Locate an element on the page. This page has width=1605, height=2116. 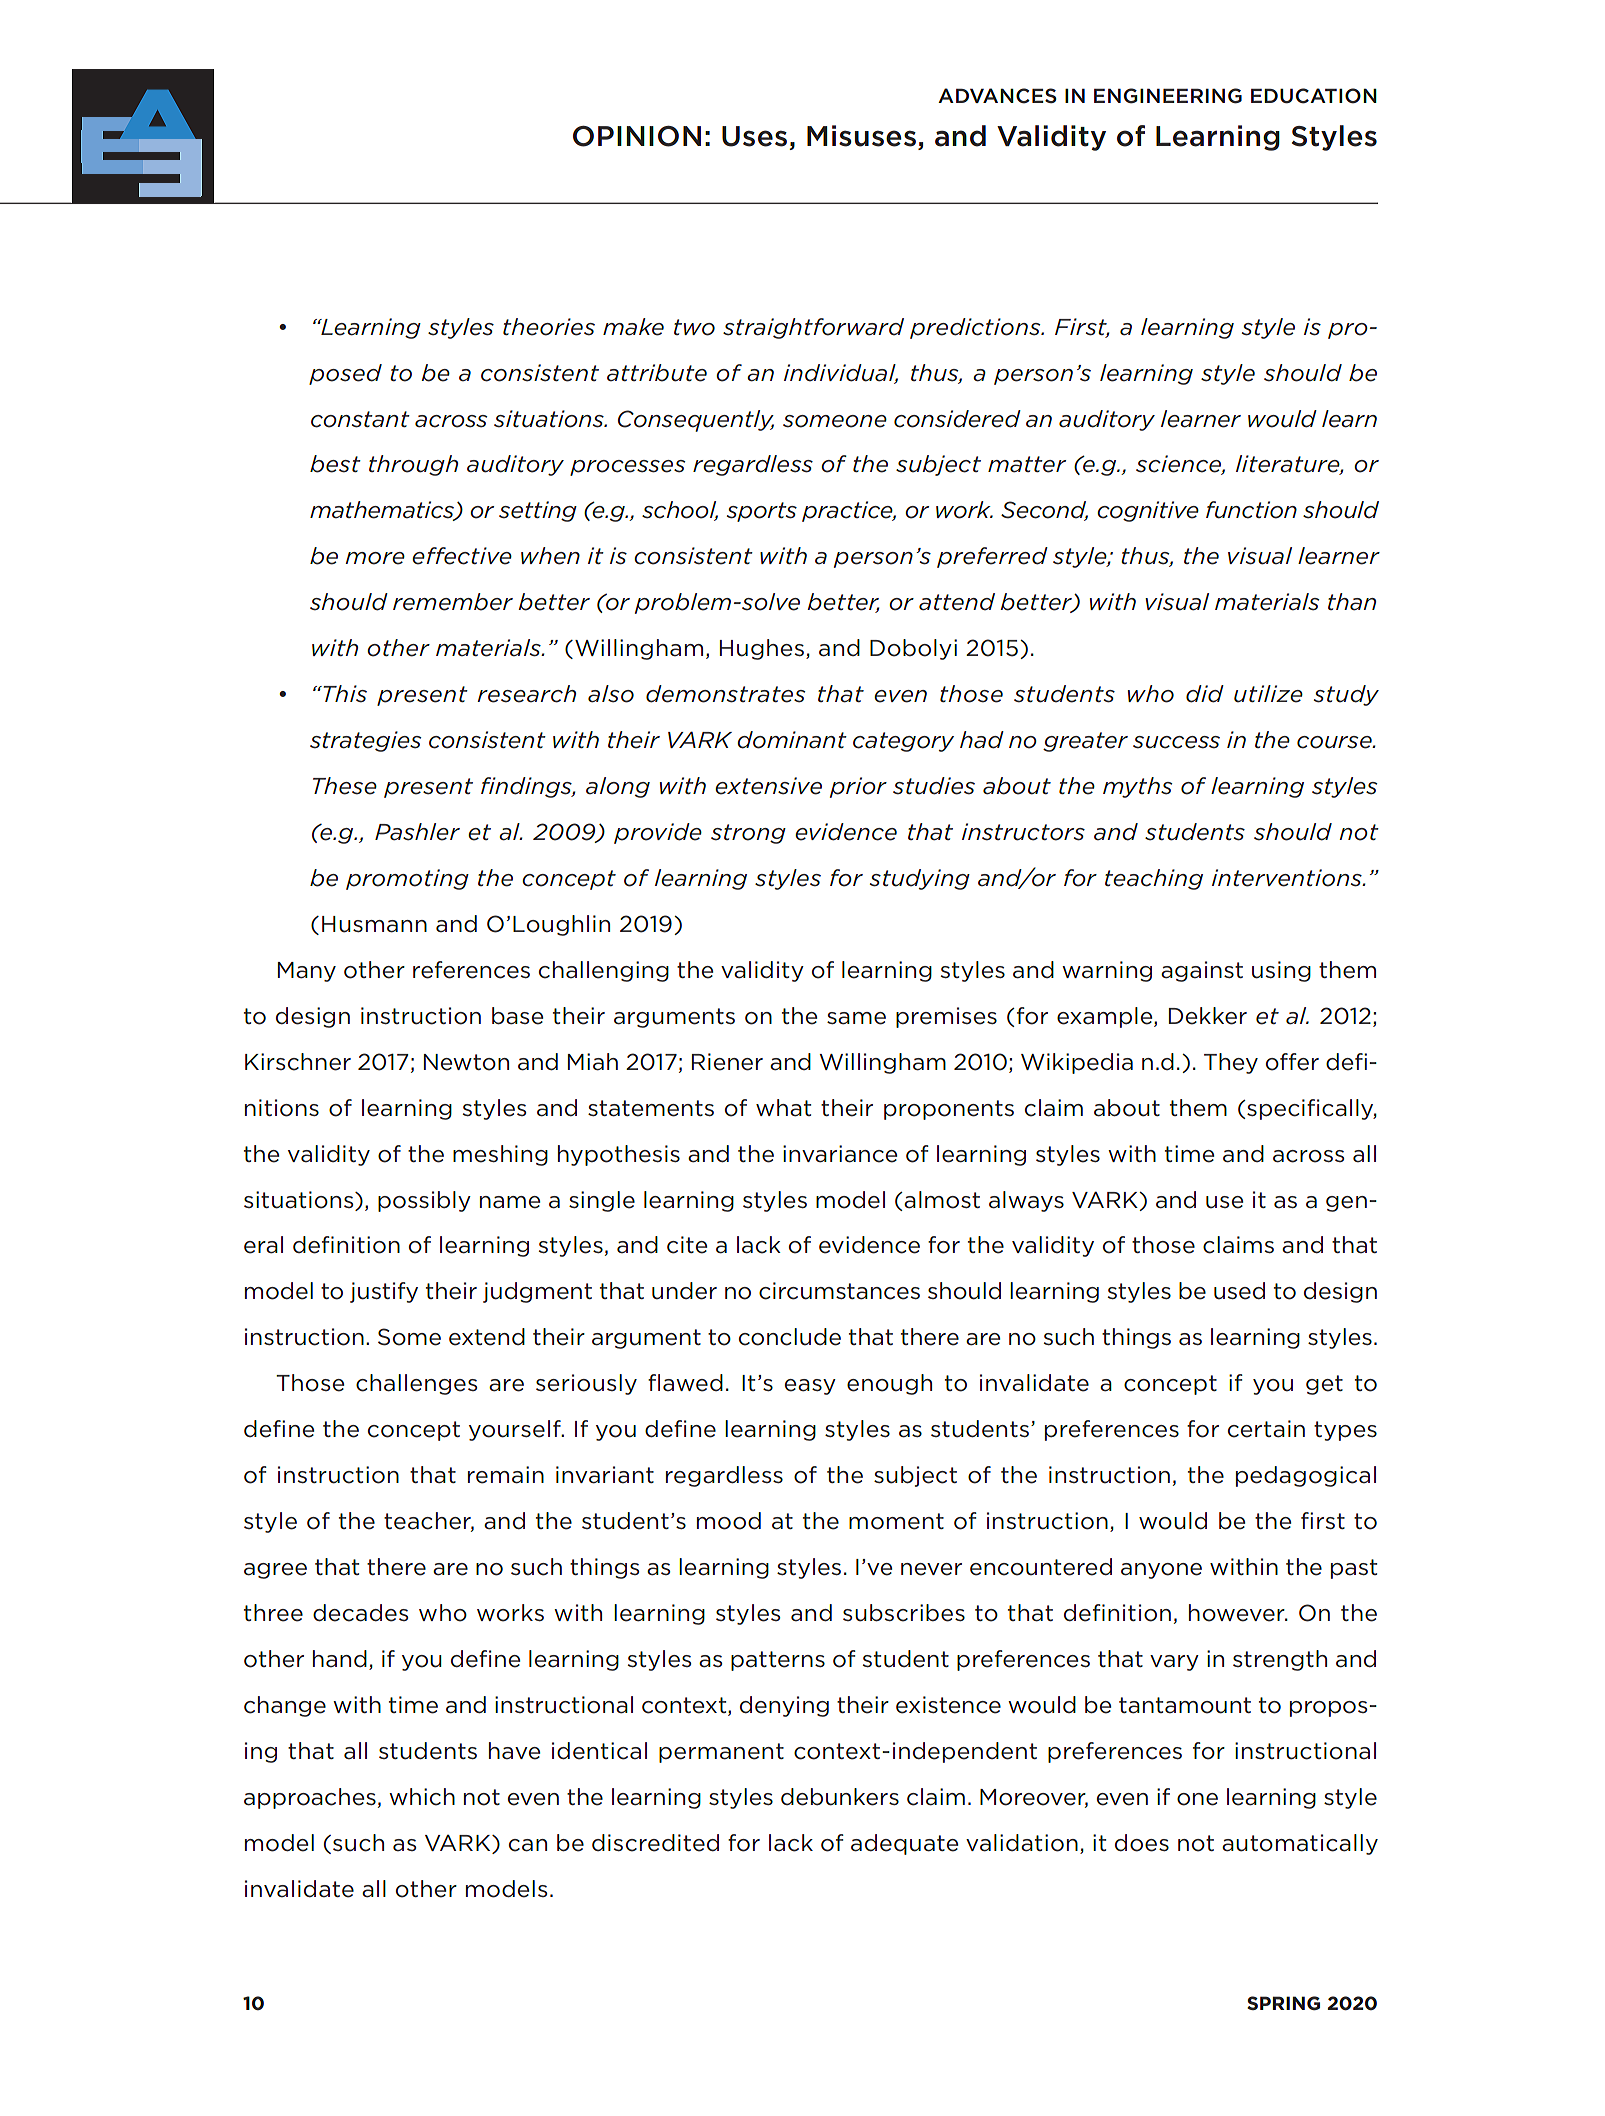
patterns is located at coordinates (778, 1661).
